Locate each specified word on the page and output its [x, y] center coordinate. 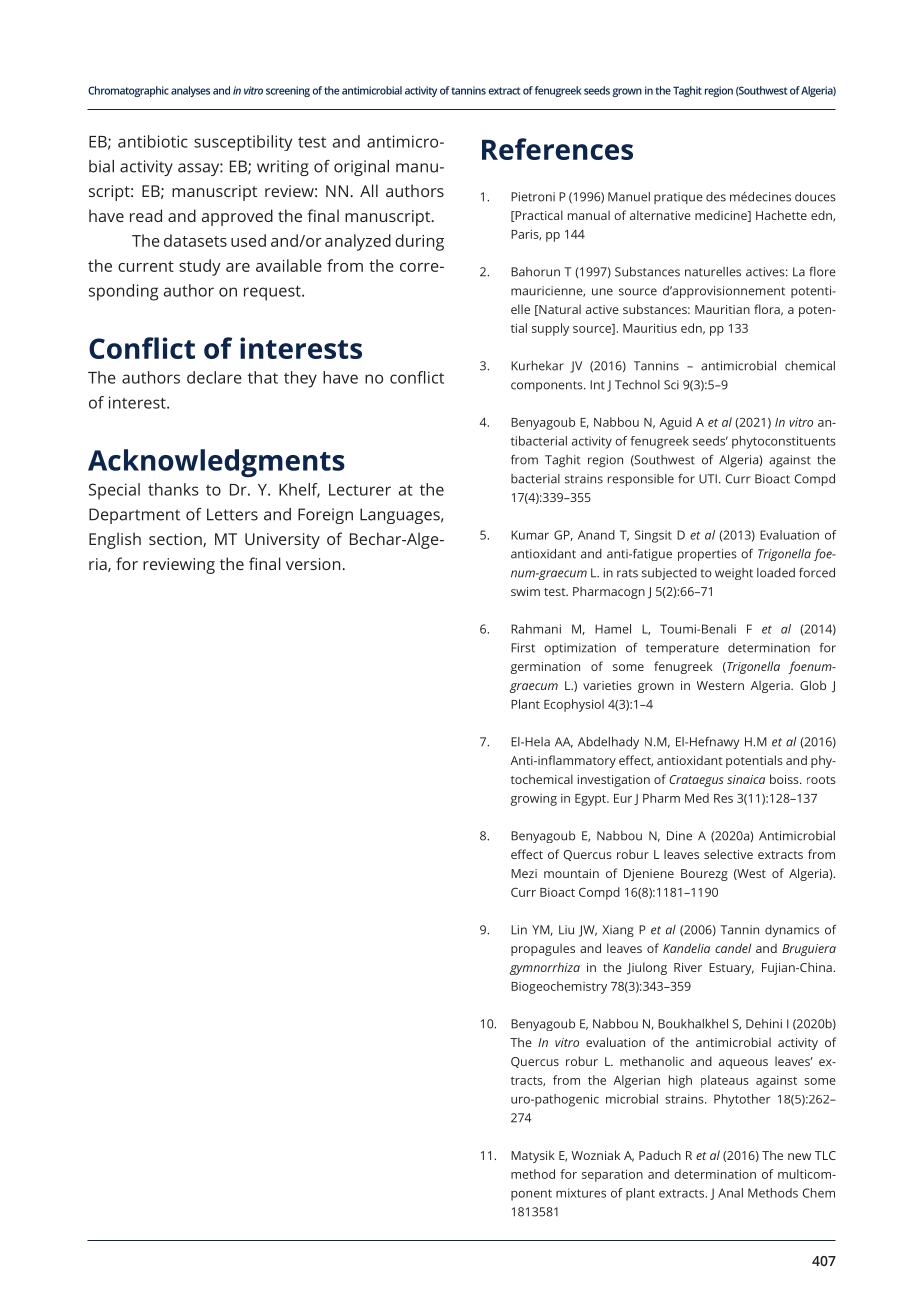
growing [534, 800]
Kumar [530, 535]
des [716, 197]
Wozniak [596, 1155]
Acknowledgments [216, 463]
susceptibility [243, 143]
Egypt [591, 800]
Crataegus [696, 781]
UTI [708, 479]
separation [612, 1175]
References [557, 149]
